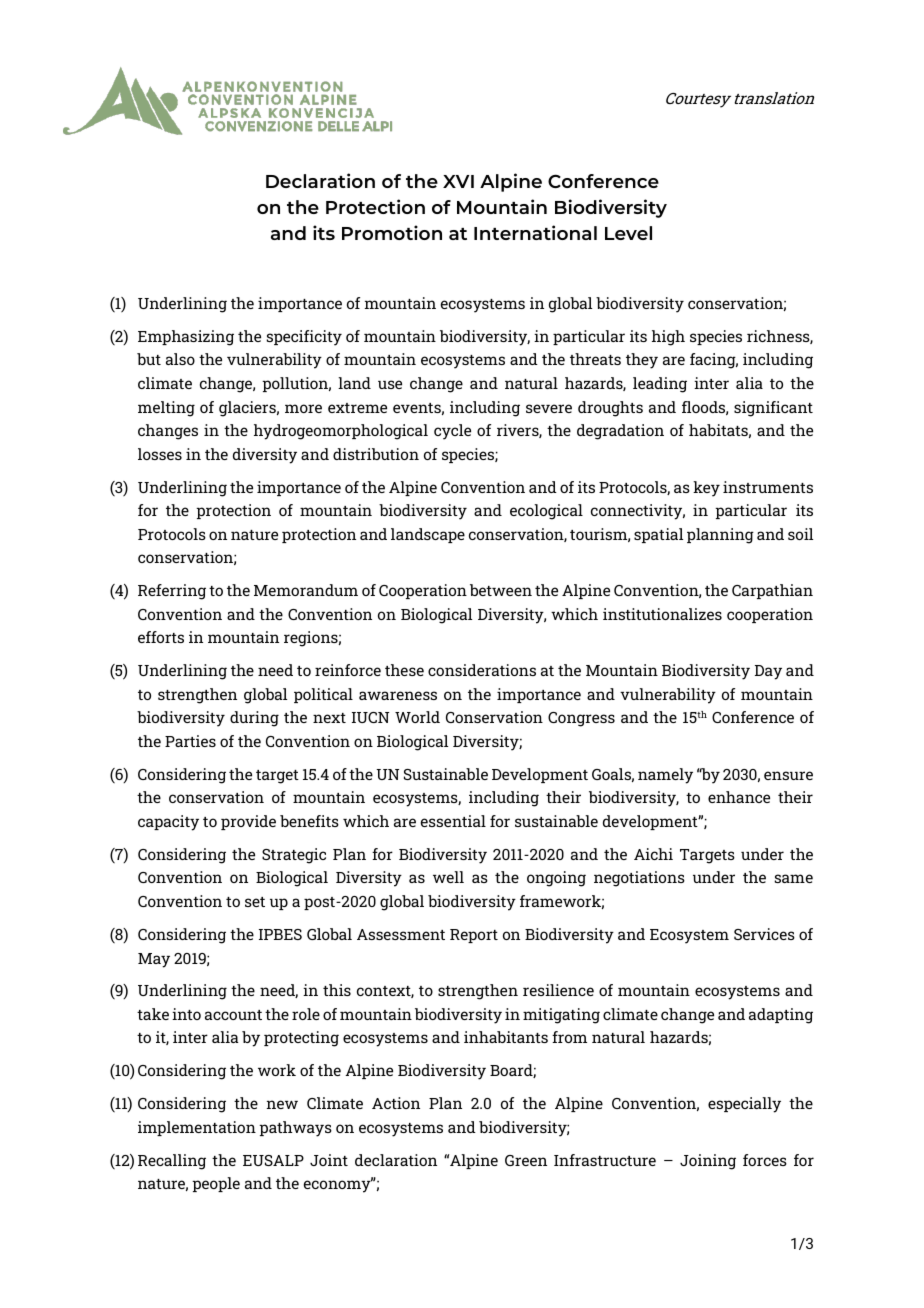  Describe the element at coordinates (452, 432) in the document. I see `cycle` at that location.
